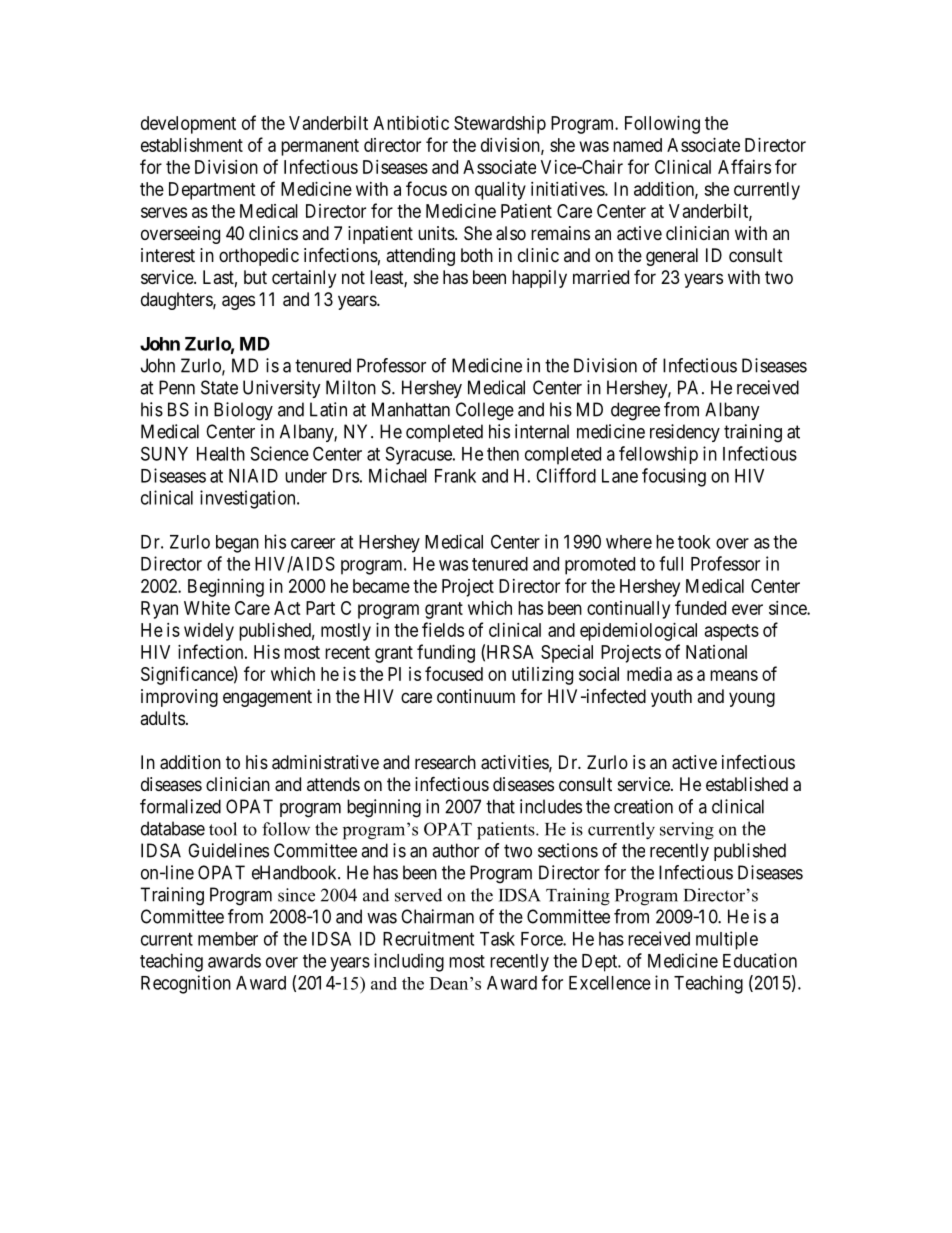  Describe the element at coordinates (428, 938) in the page. I see `Recruitment` at that location.
